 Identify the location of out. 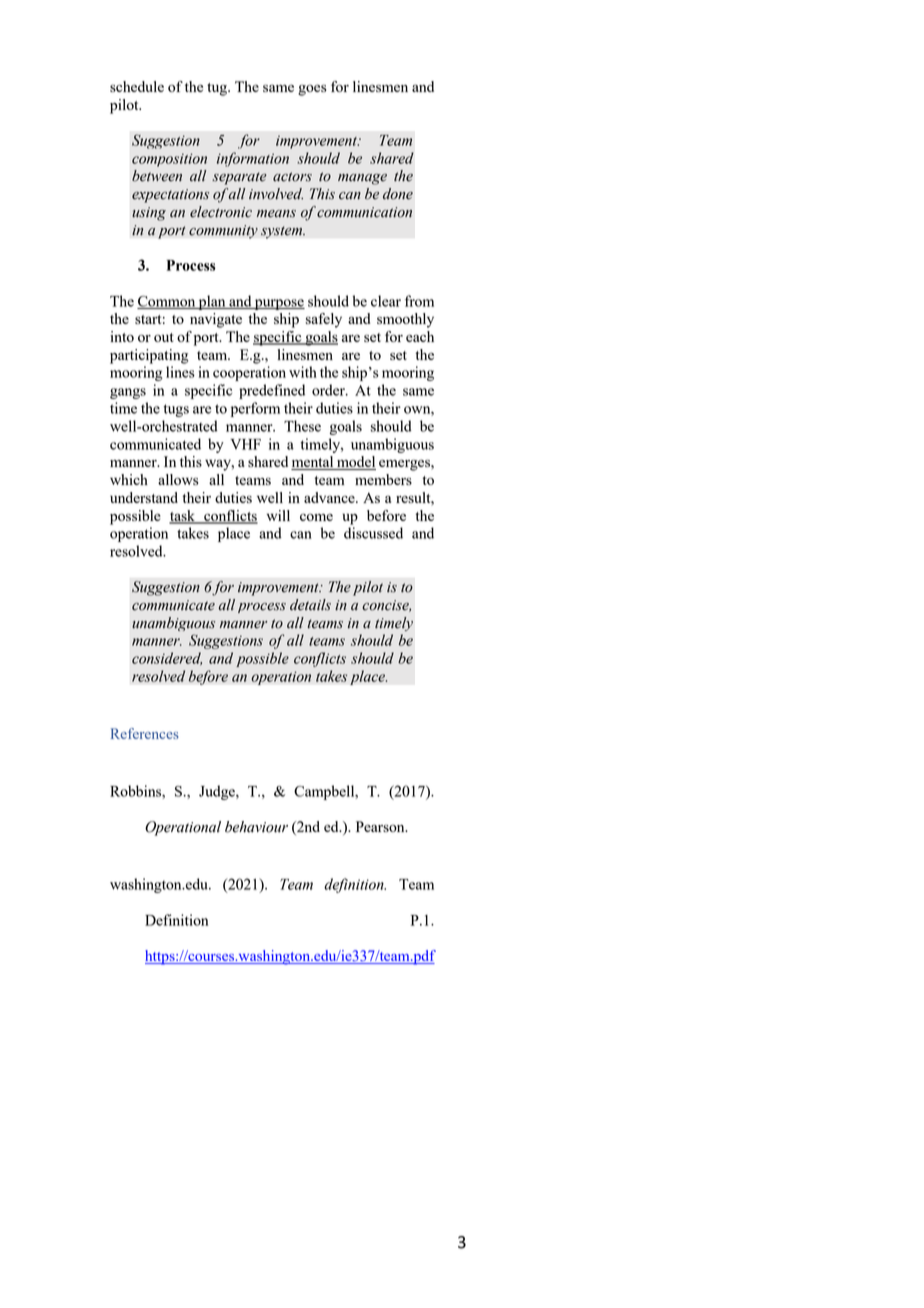
(164, 337).
